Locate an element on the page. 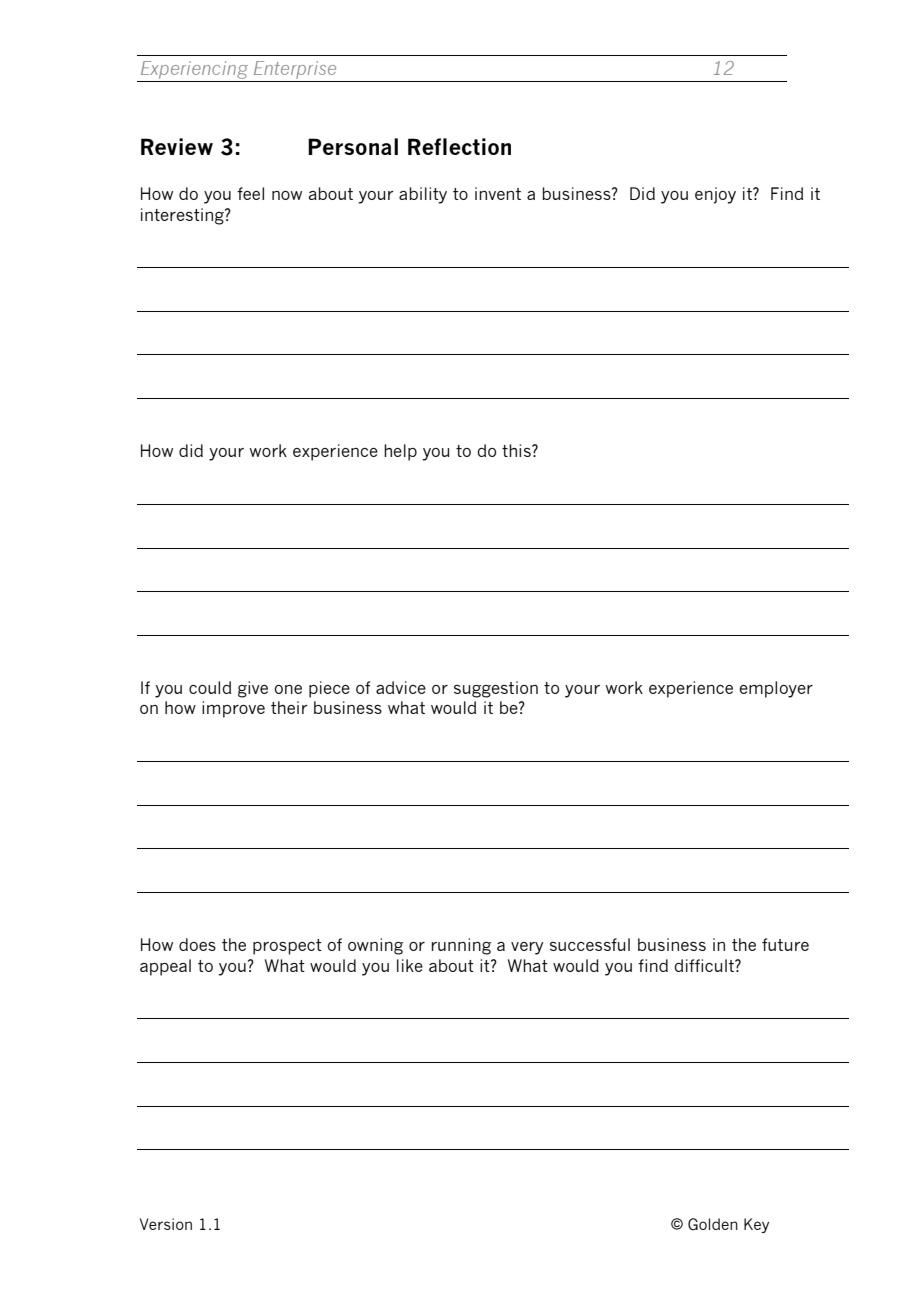 The image size is (924, 1308). running is located at coordinates (461, 946).
